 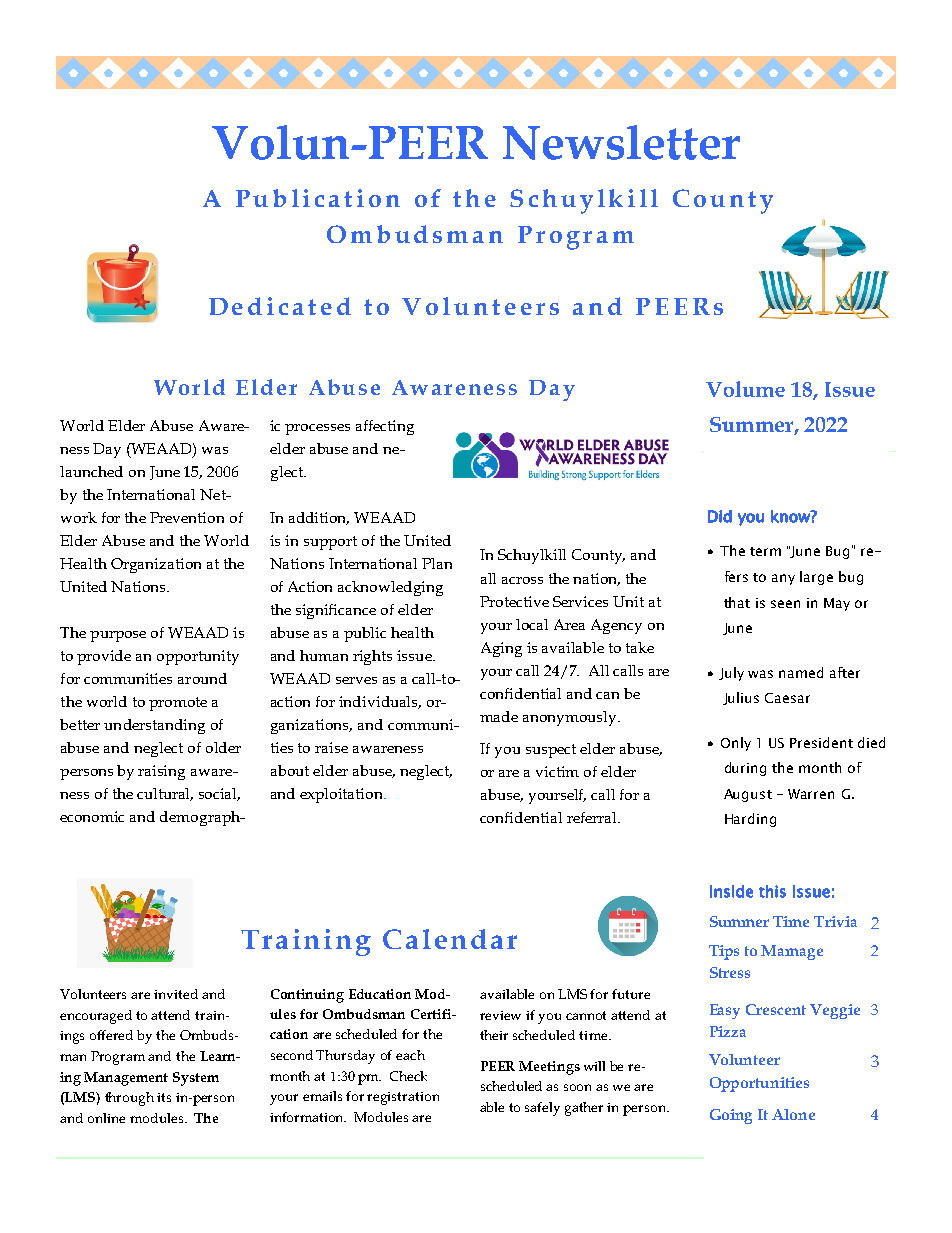 What do you see at coordinates (187, 517) in the screenshot?
I see `Prevention` at bounding box center [187, 517].
